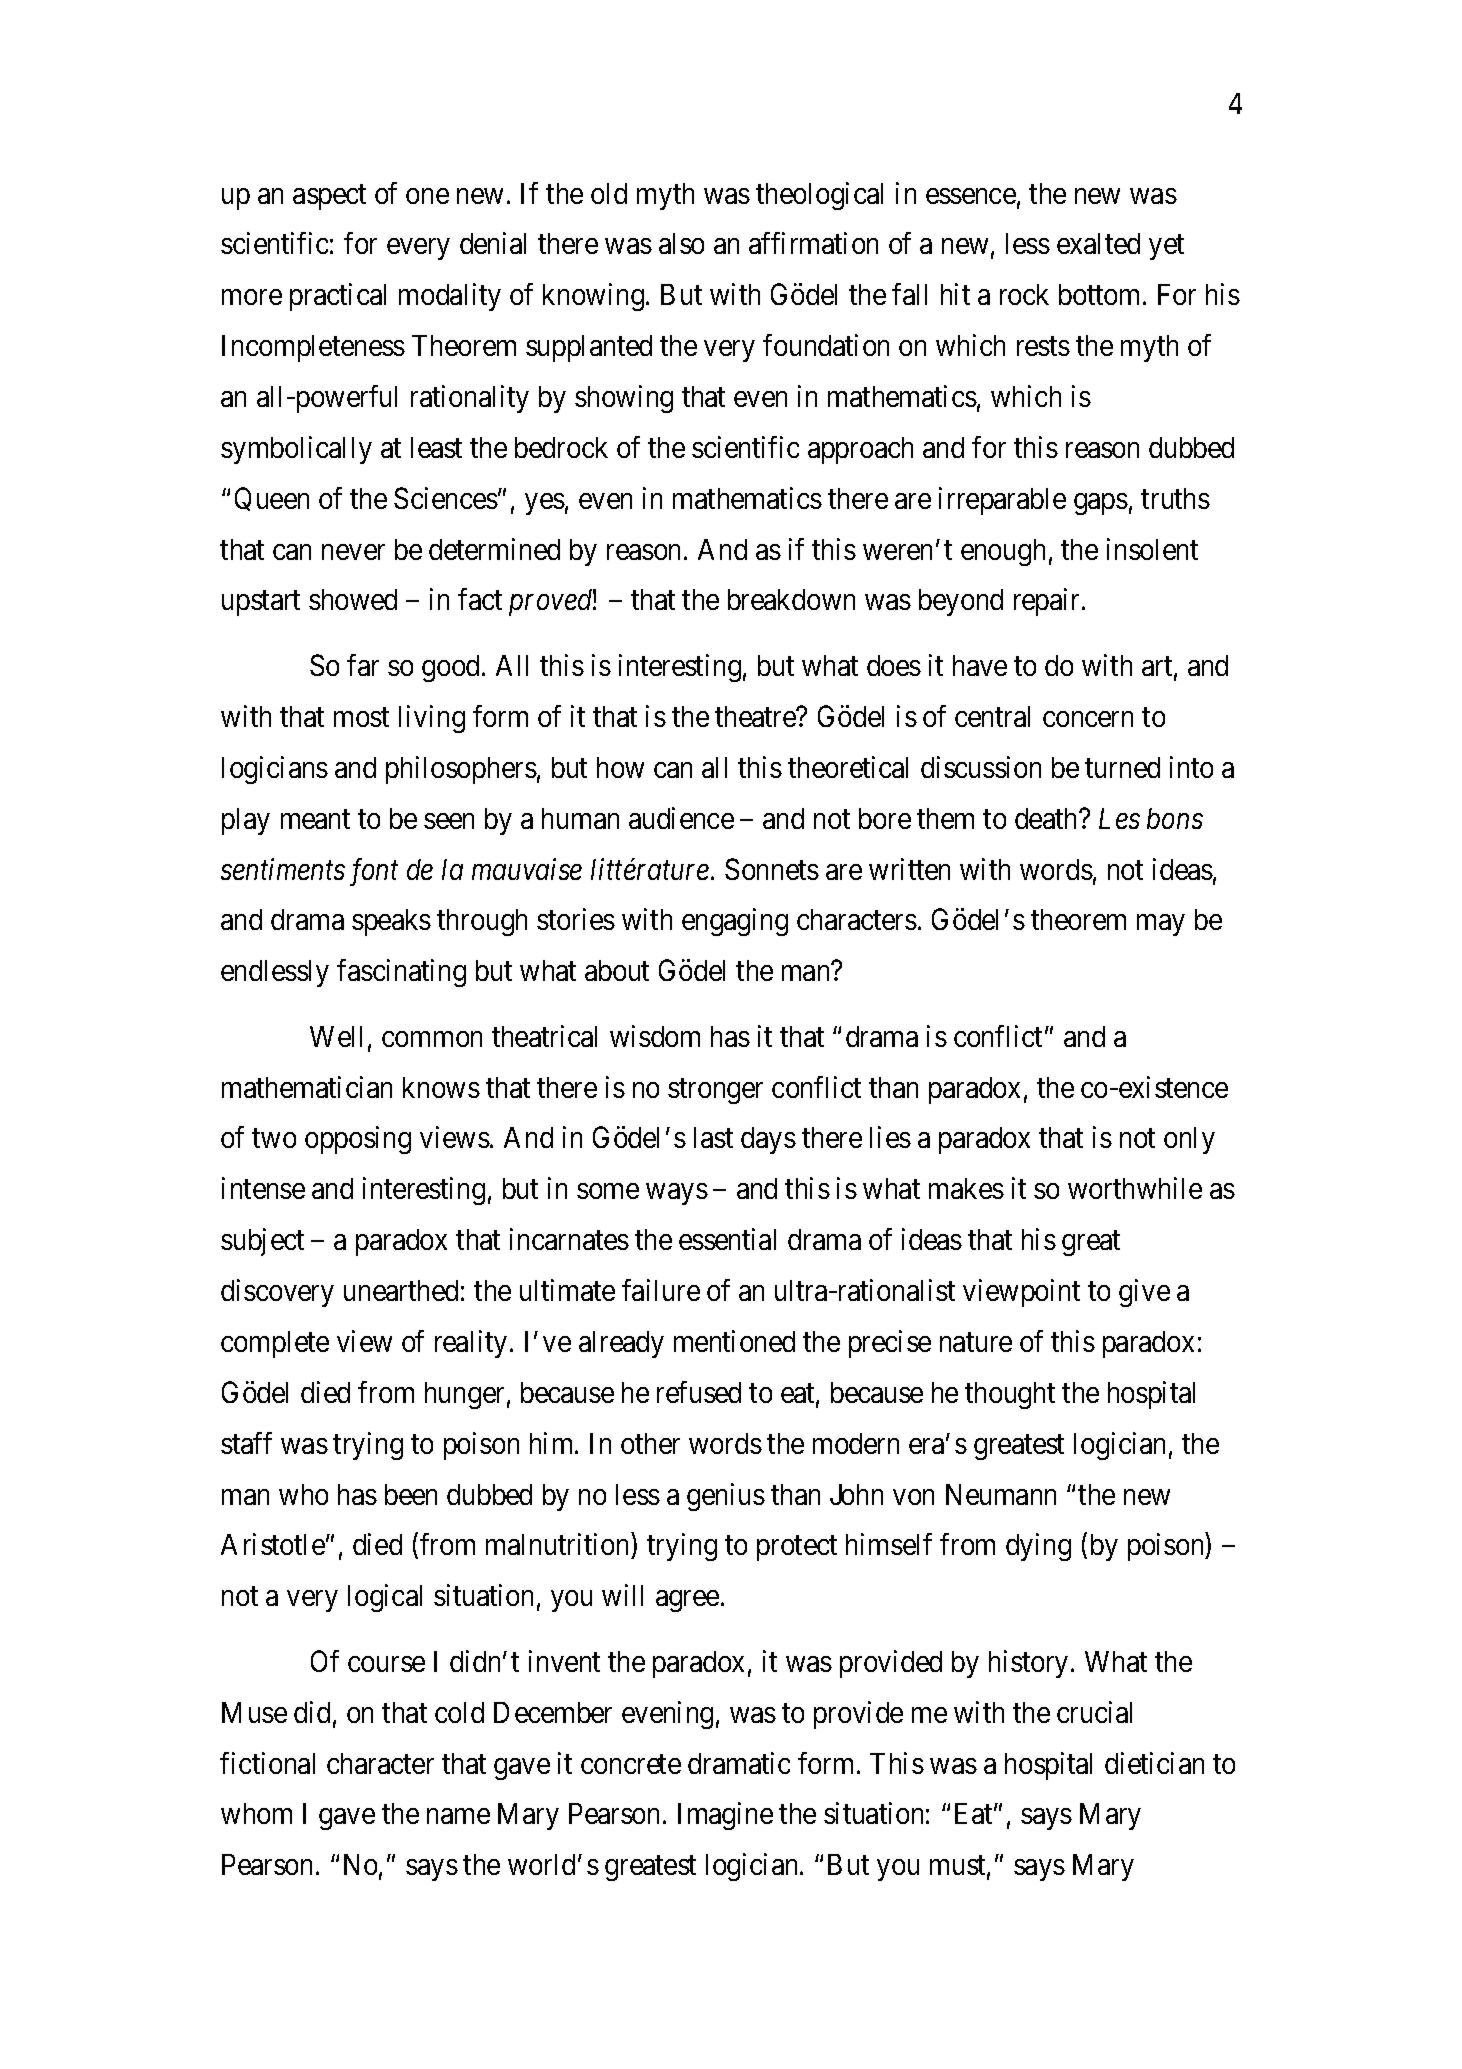 The height and width of the page is (2069, 1462). I want to click on give, so click(1144, 1293).
